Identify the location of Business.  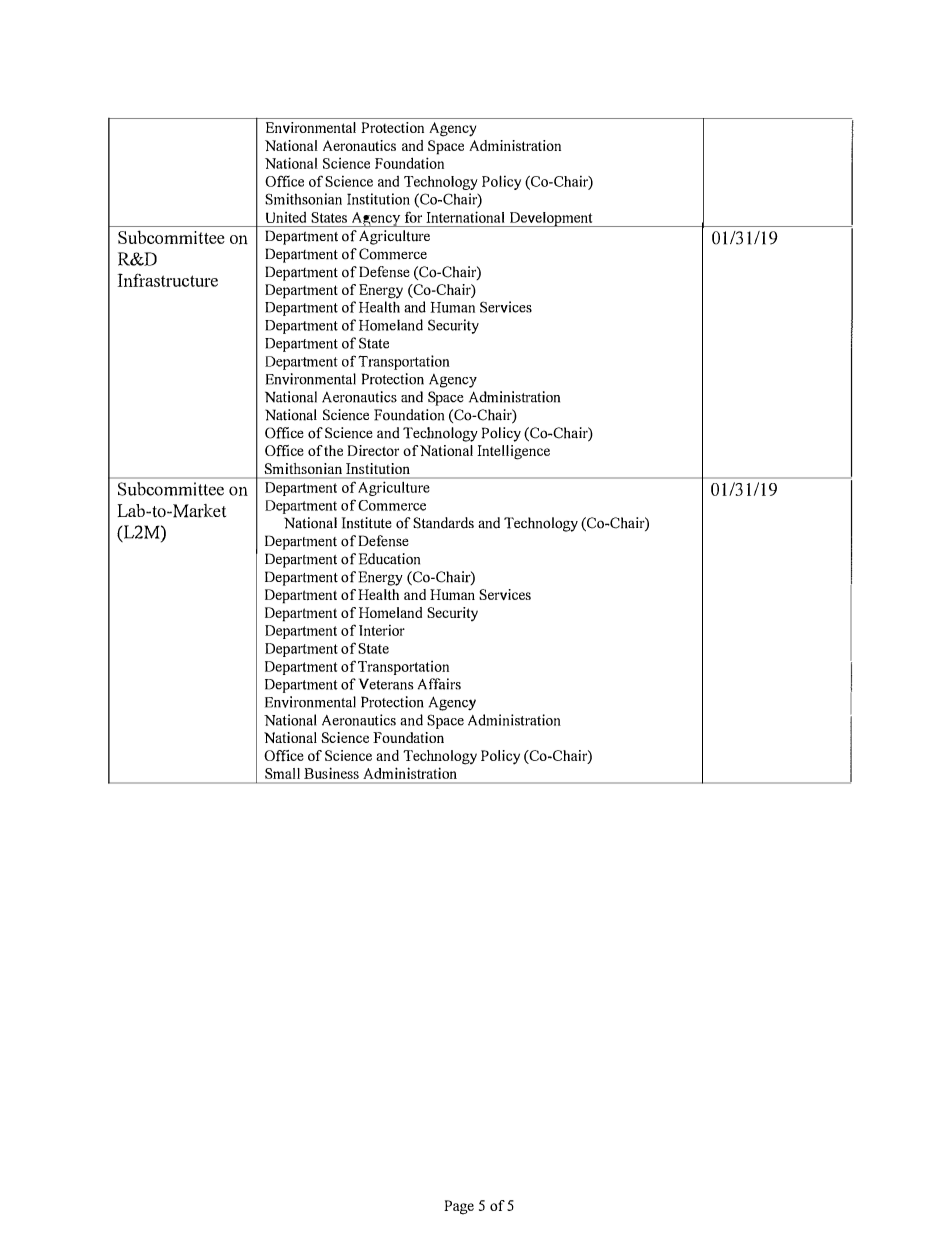
(331, 773).
